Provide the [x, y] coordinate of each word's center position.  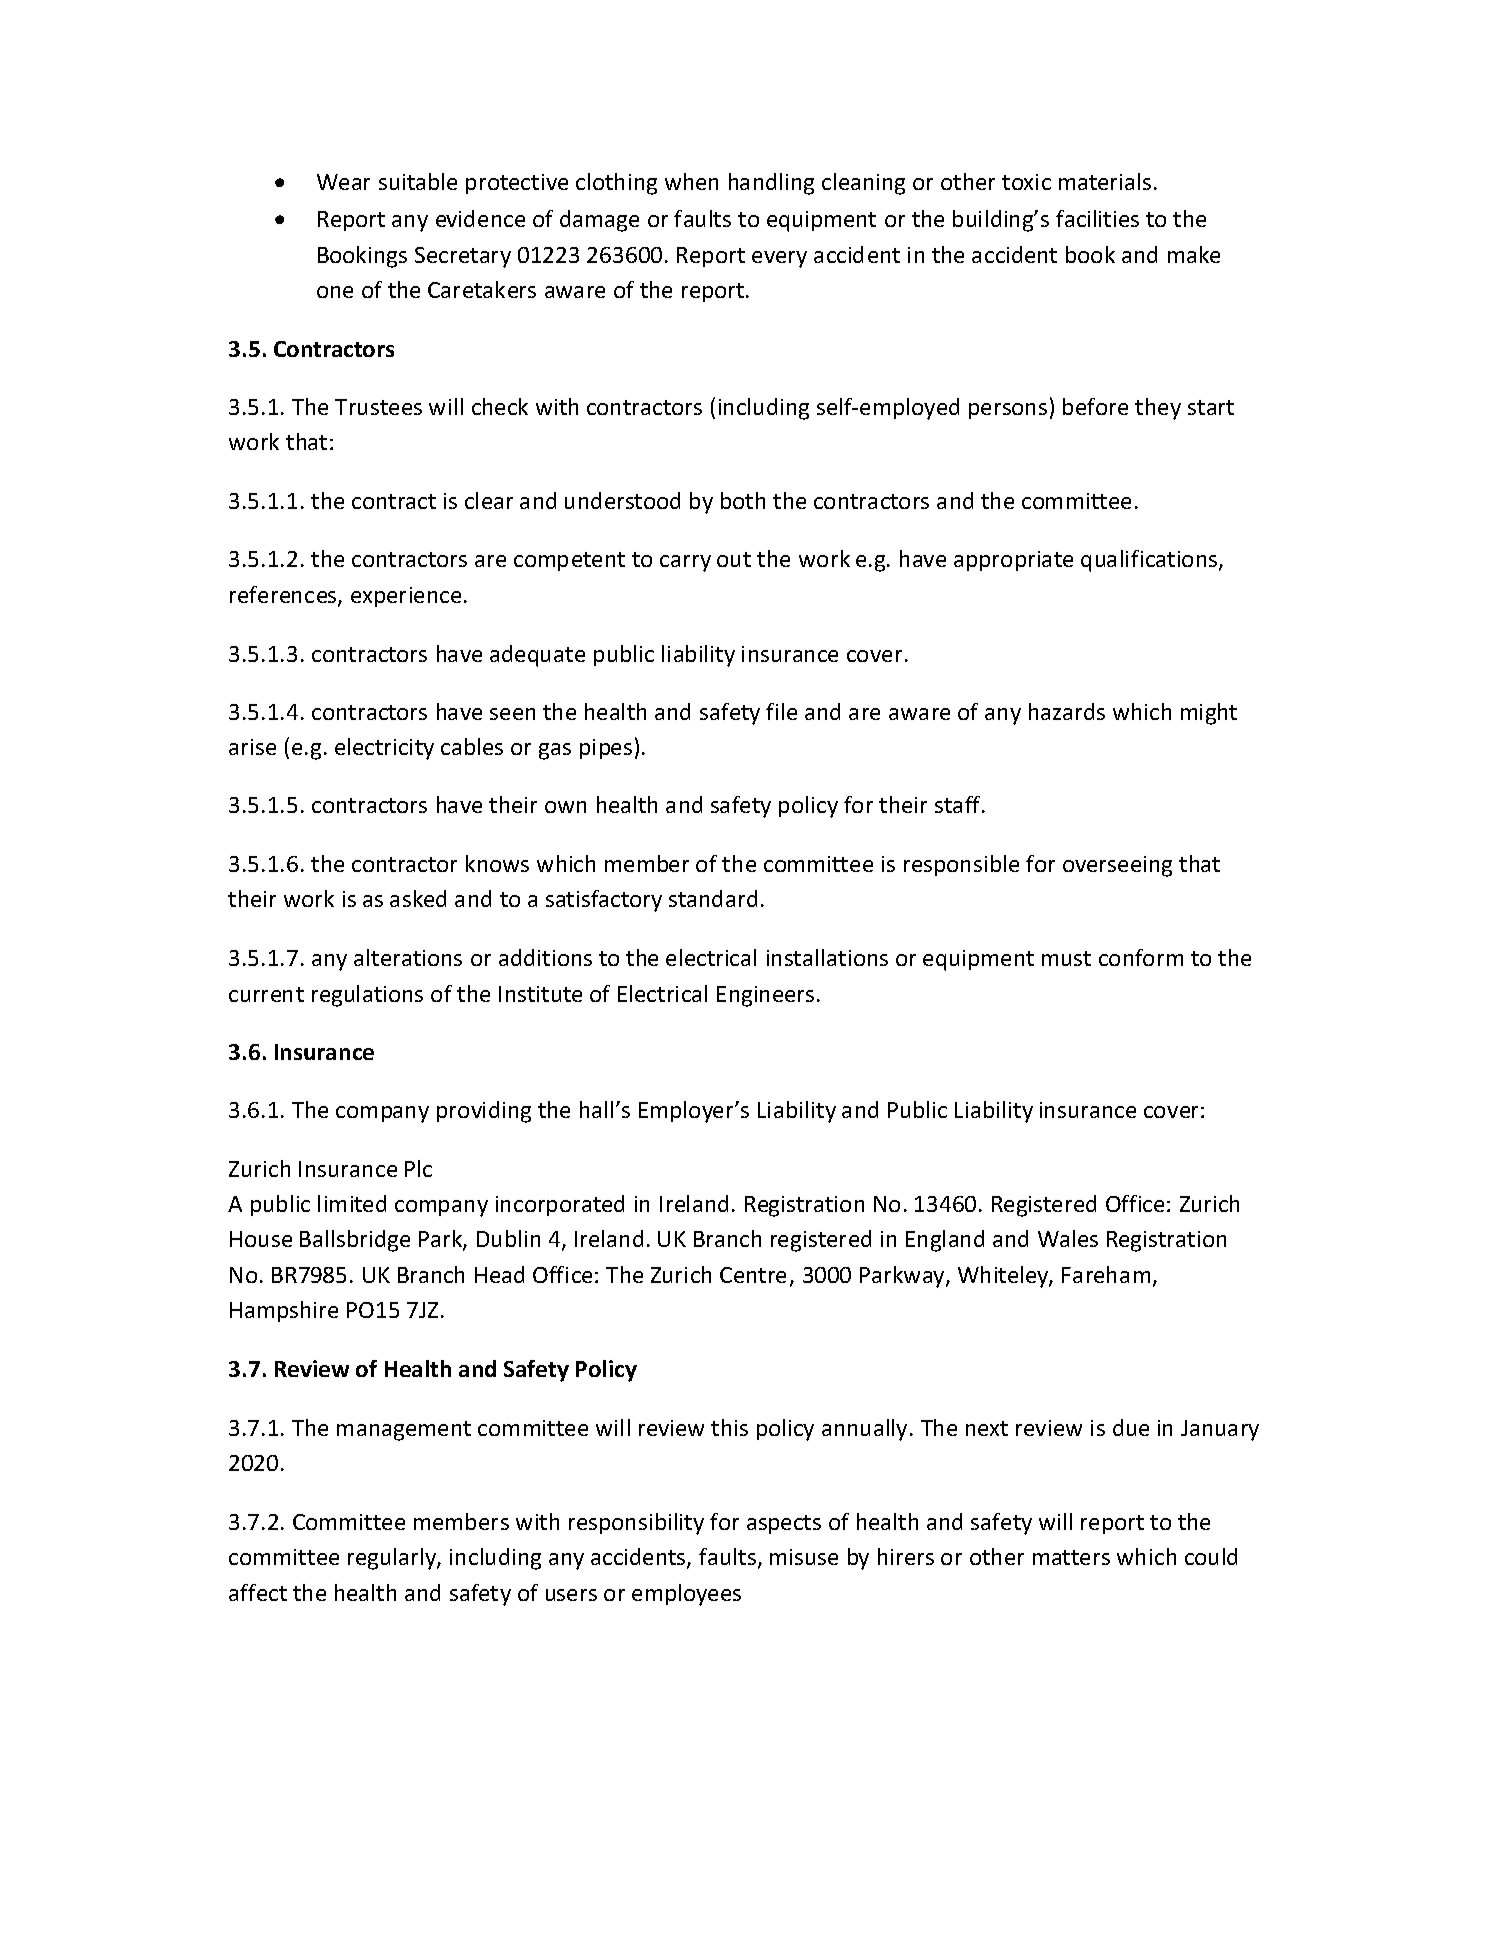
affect [258, 1592]
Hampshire [284, 1311]
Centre [753, 1275]
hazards [1067, 711]
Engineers [765, 996]
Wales [1068, 1238]
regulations [367, 996]
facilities [1097, 218]
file [781, 711]
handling [771, 184]
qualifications [1150, 561]
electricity [384, 749]
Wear [343, 182]
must [1066, 958]
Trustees [378, 407]
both [743, 500]
